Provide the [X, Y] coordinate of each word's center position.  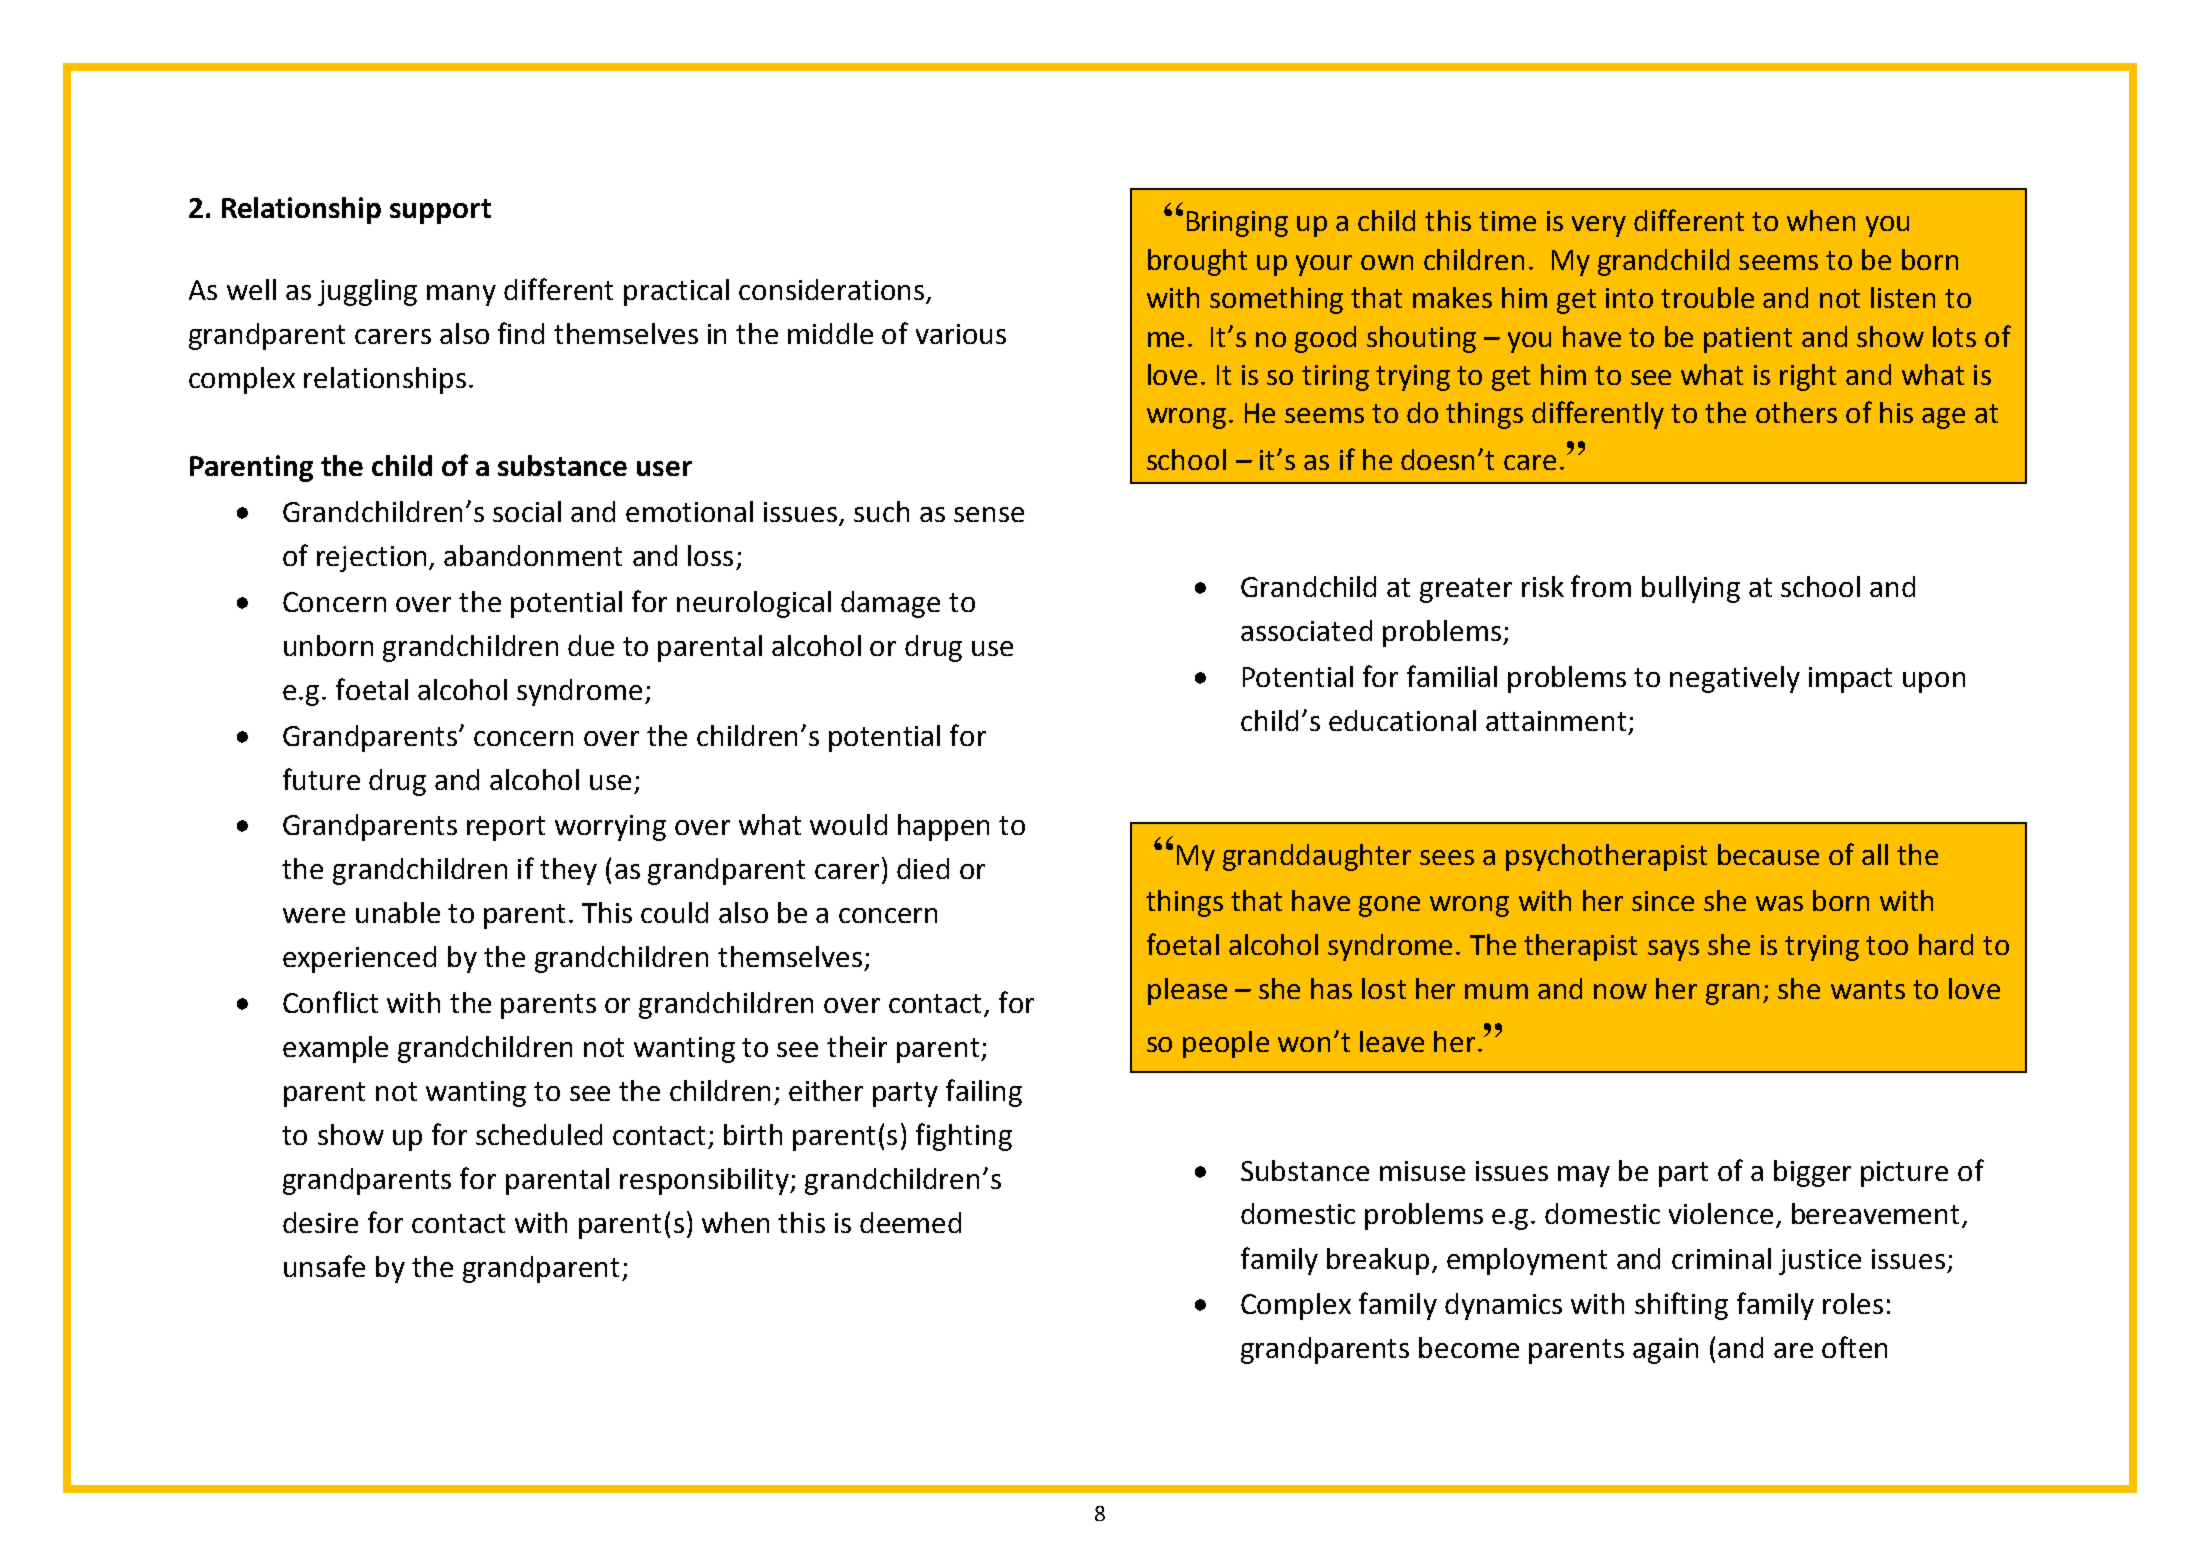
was [1779, 903]
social [527, 511]
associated [1306, 630]
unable [398, 912]
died [923, 868]
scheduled [539, 1134]
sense [989, 514]
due [591, 645]
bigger [1812, 1173]
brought [1197, 262]
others [1796, 412]
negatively [1735, 679]
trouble [1707, 297]
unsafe [324, 1266]
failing [984, 1093]
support [440, 211]
